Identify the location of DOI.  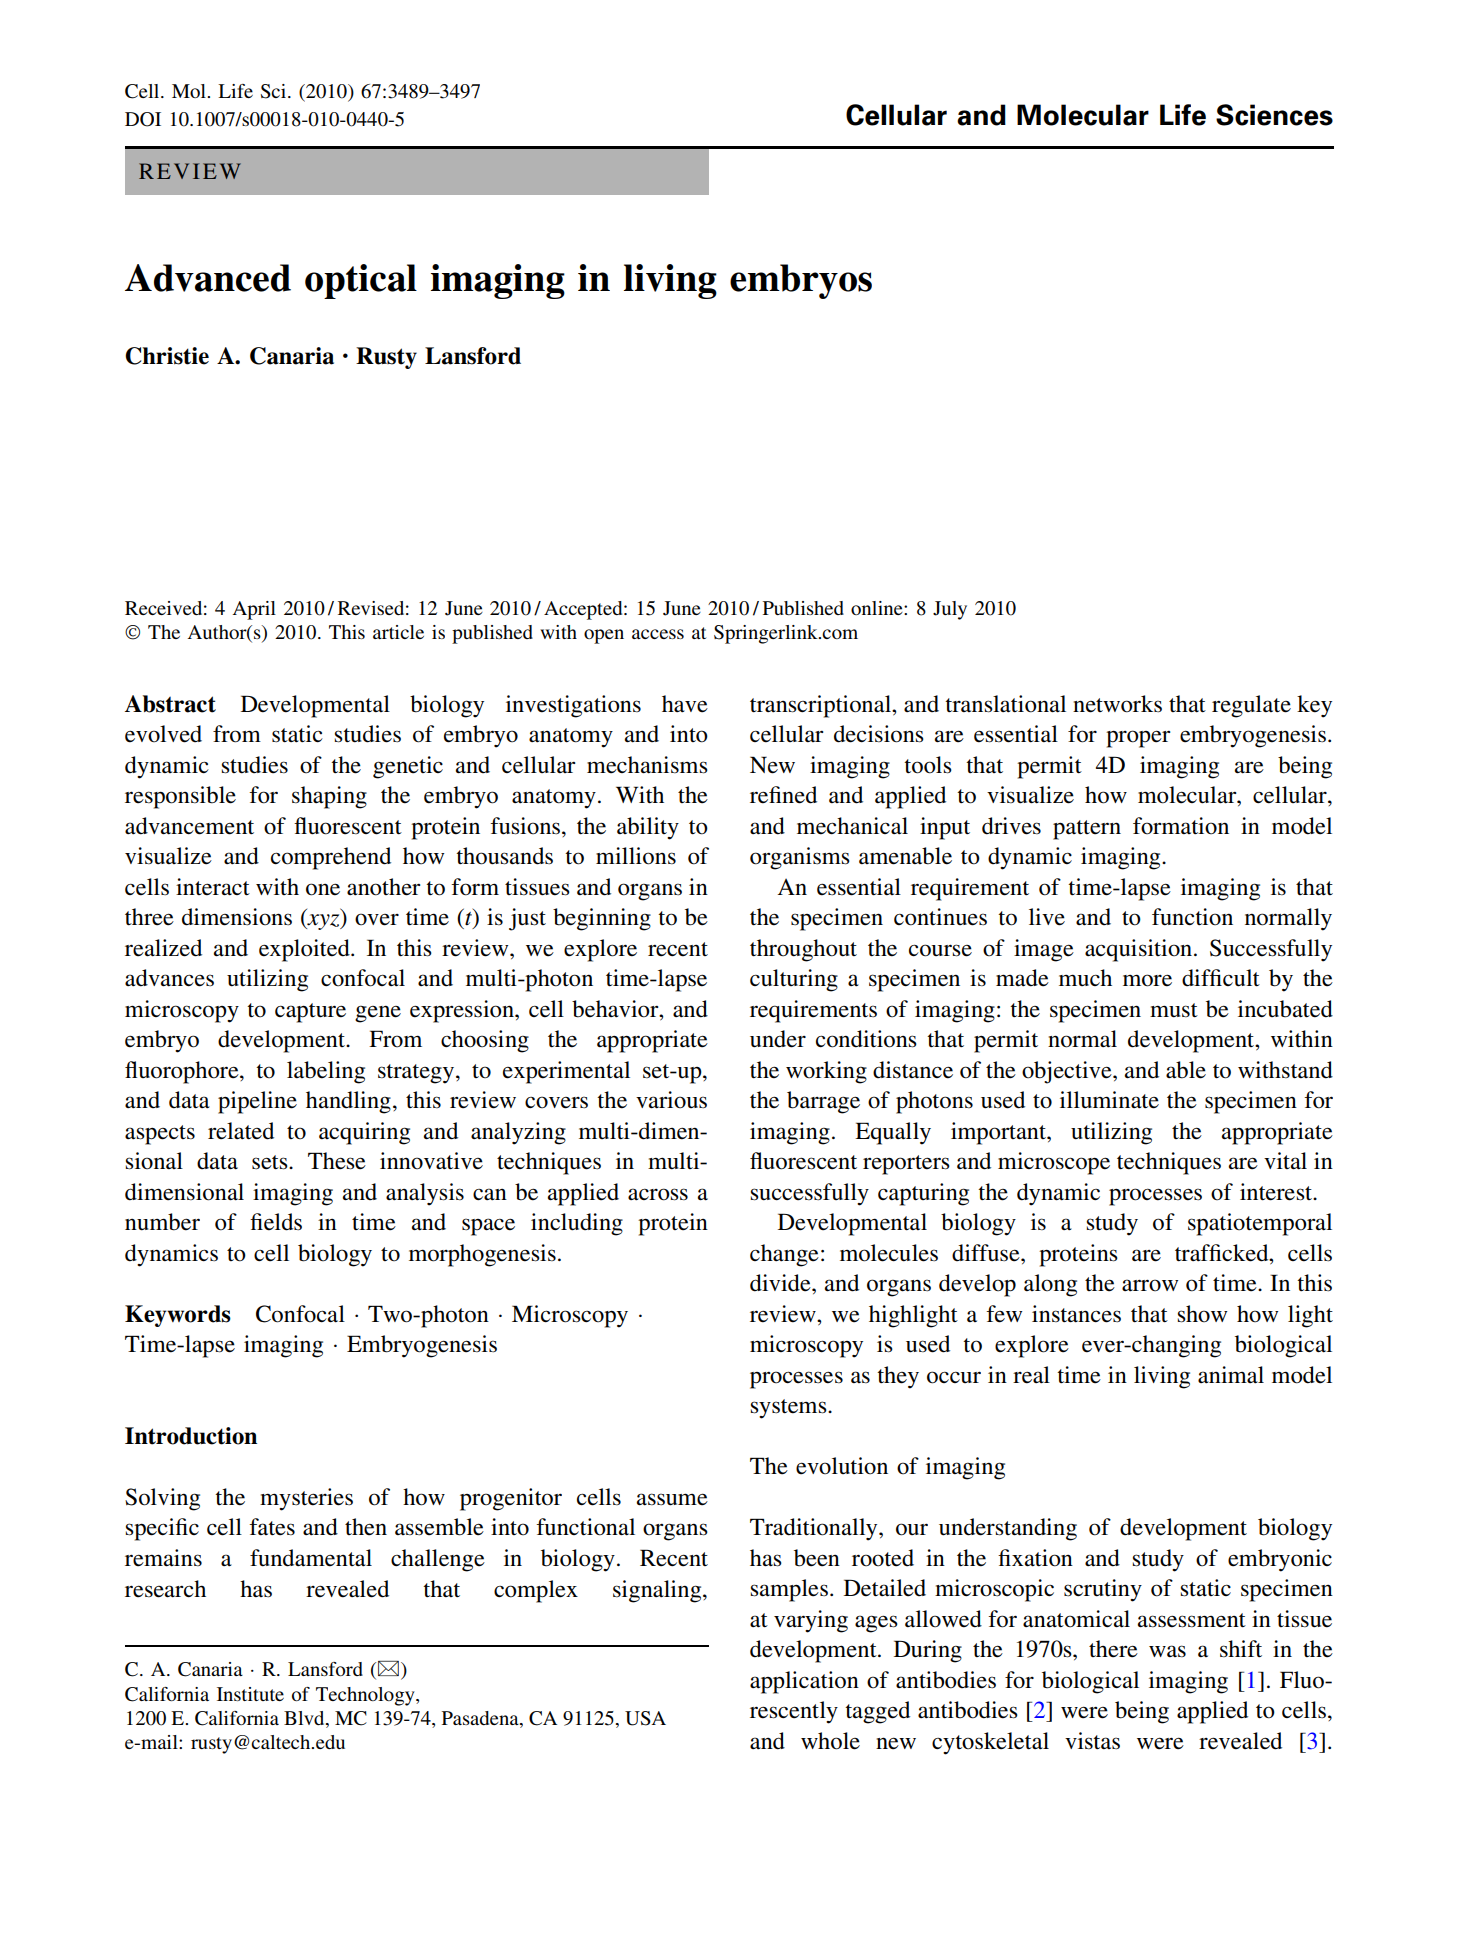
(143, 119).
